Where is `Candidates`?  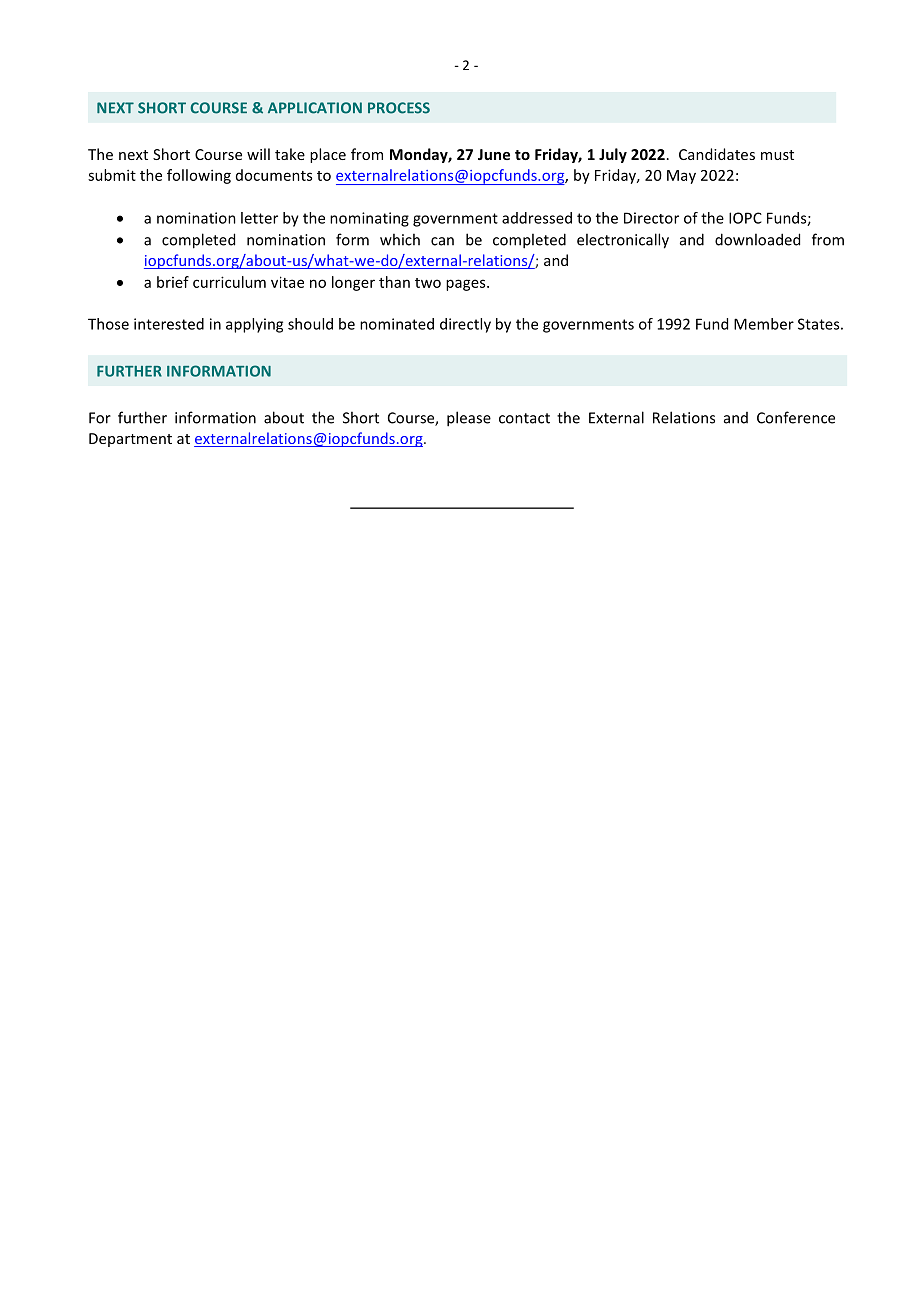
Candidates is located at coordinates (717, 154).
